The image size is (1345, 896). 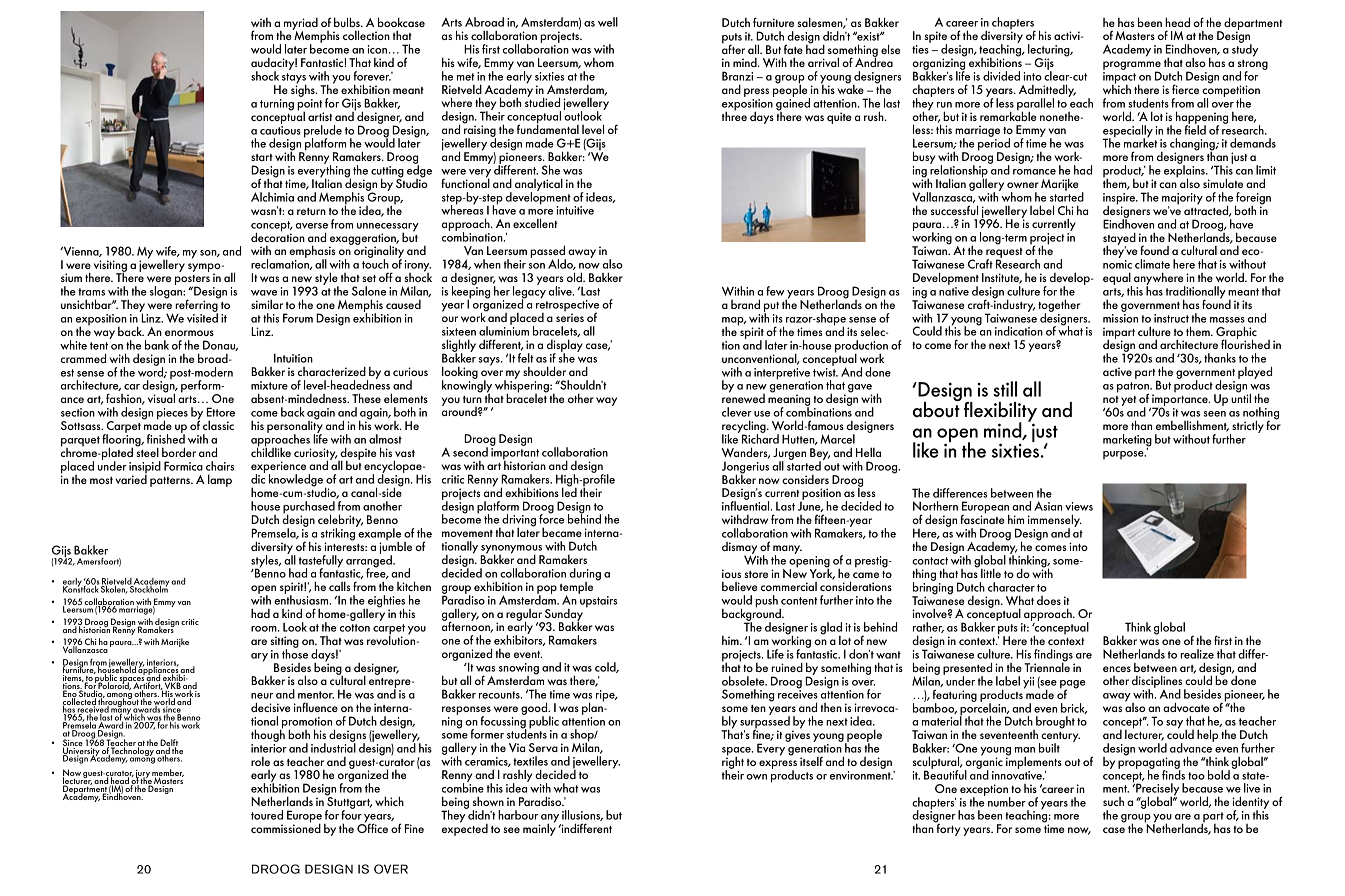 What do you see at coordinates (301, 25) in the screenshot?
I see `myriad` at bounding box center [301, 25].
